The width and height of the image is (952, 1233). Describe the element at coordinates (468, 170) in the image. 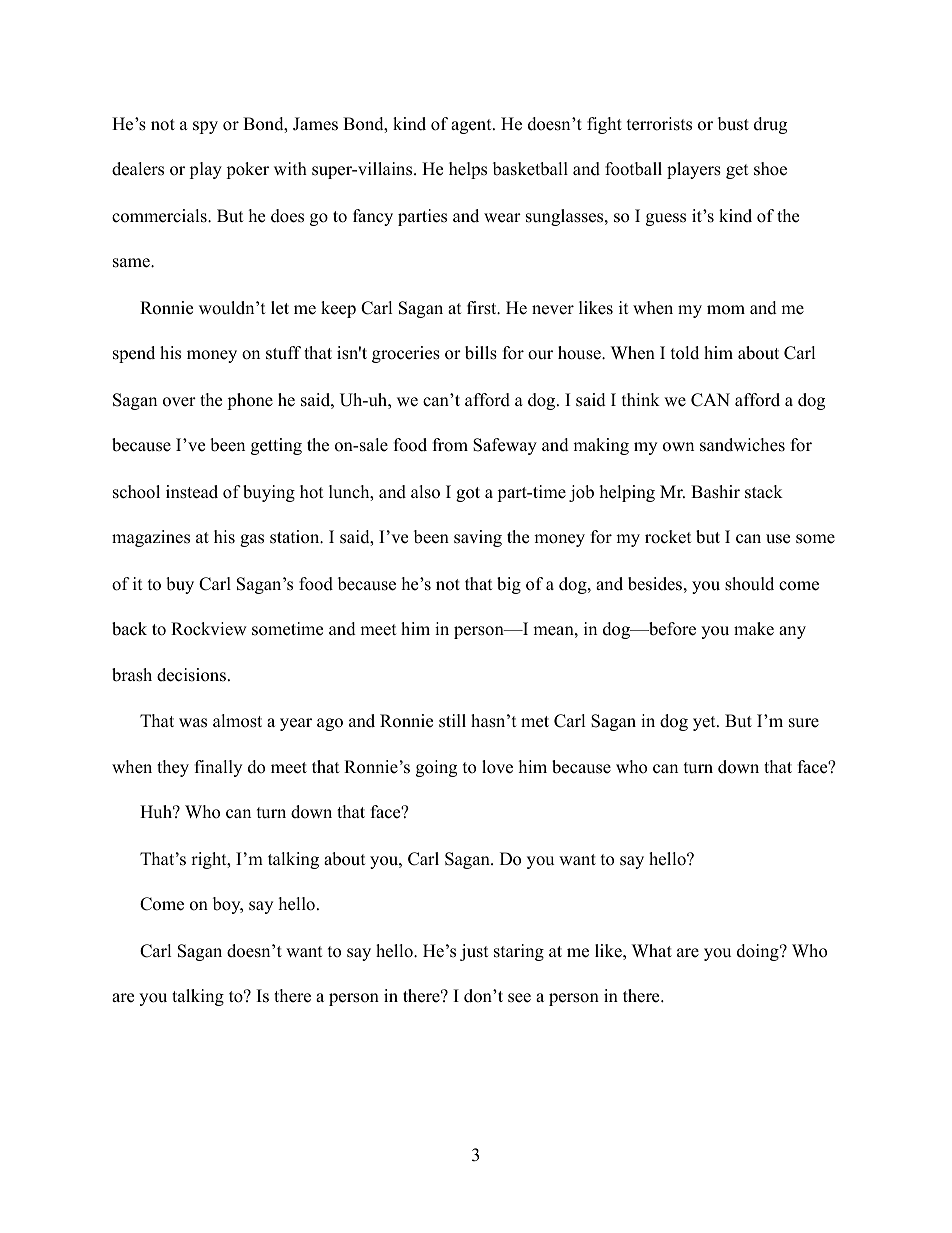

I see `helps` at that location.
